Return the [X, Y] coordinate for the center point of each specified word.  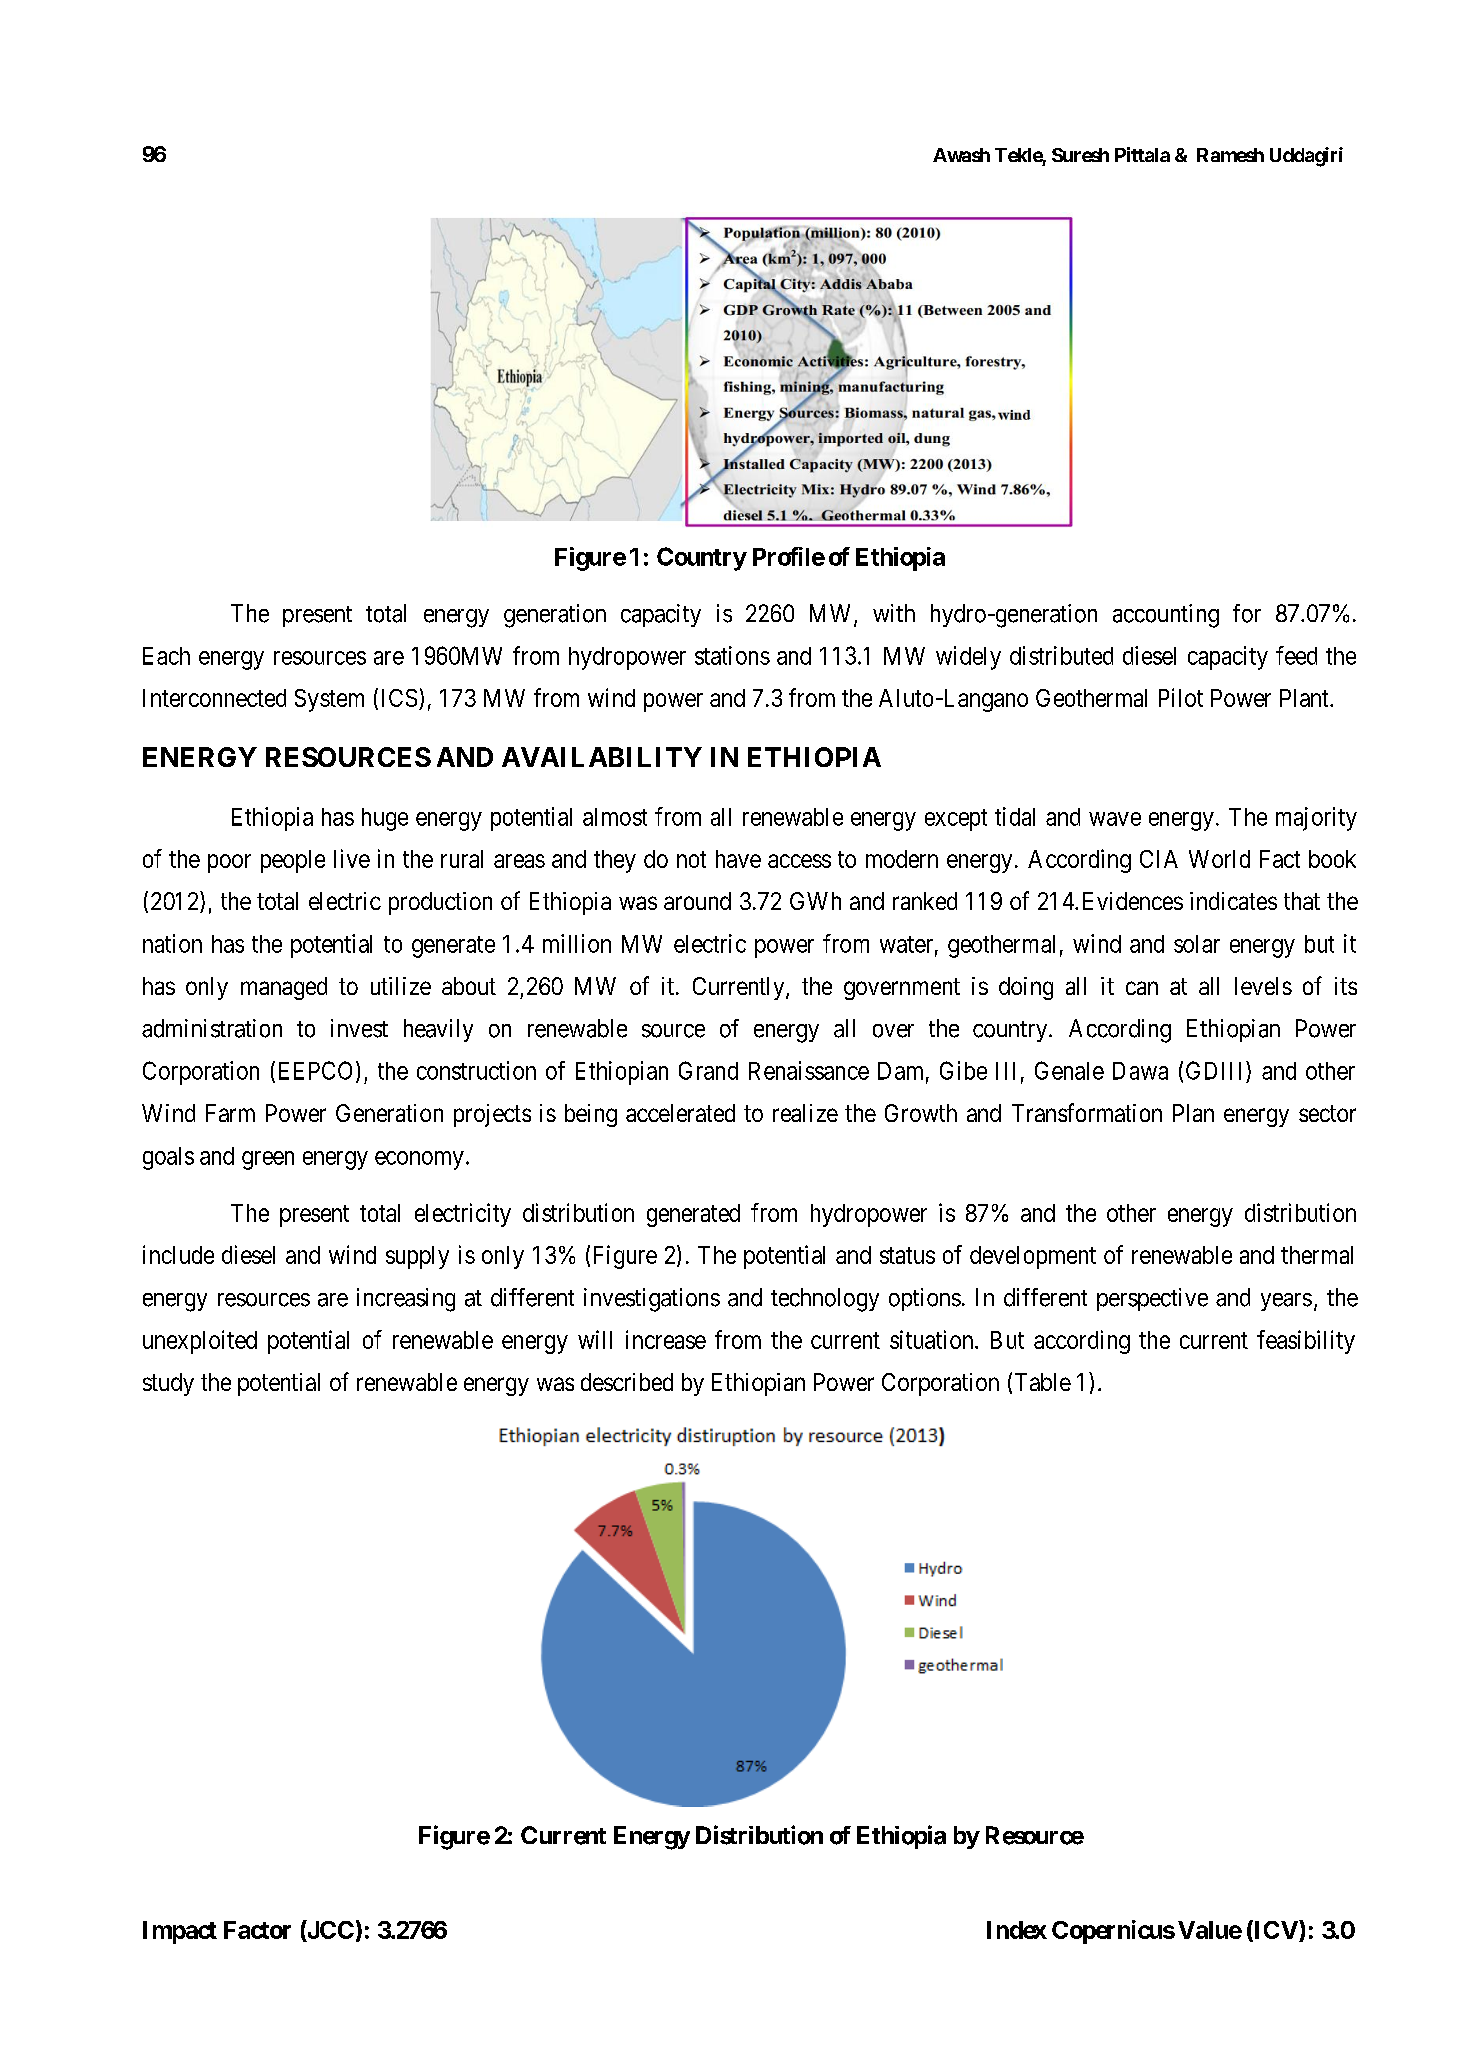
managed [284, 988]
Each [166, 656]
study [168, 1384]
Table [1043, 1382]
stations [732, 655]
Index [1017, 1930]
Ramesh [1230, 155]
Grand [708, 1070]
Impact [180, 1932]
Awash [961, 155]
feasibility [1306, 1342]
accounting [1166, 616]
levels [1263, 986]
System [329, 700]
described [627, 1382]
